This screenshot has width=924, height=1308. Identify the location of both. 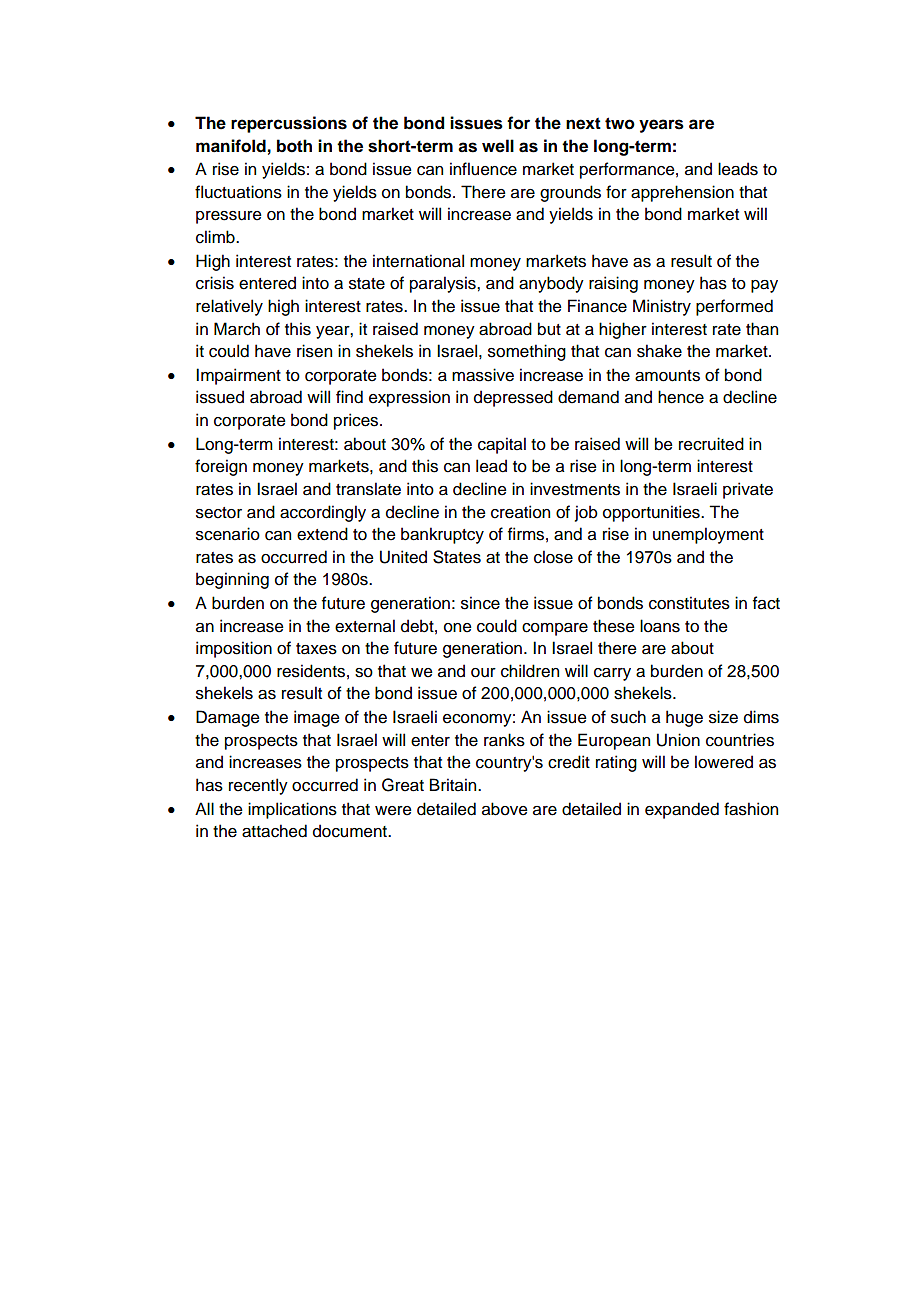
(294, 146).
